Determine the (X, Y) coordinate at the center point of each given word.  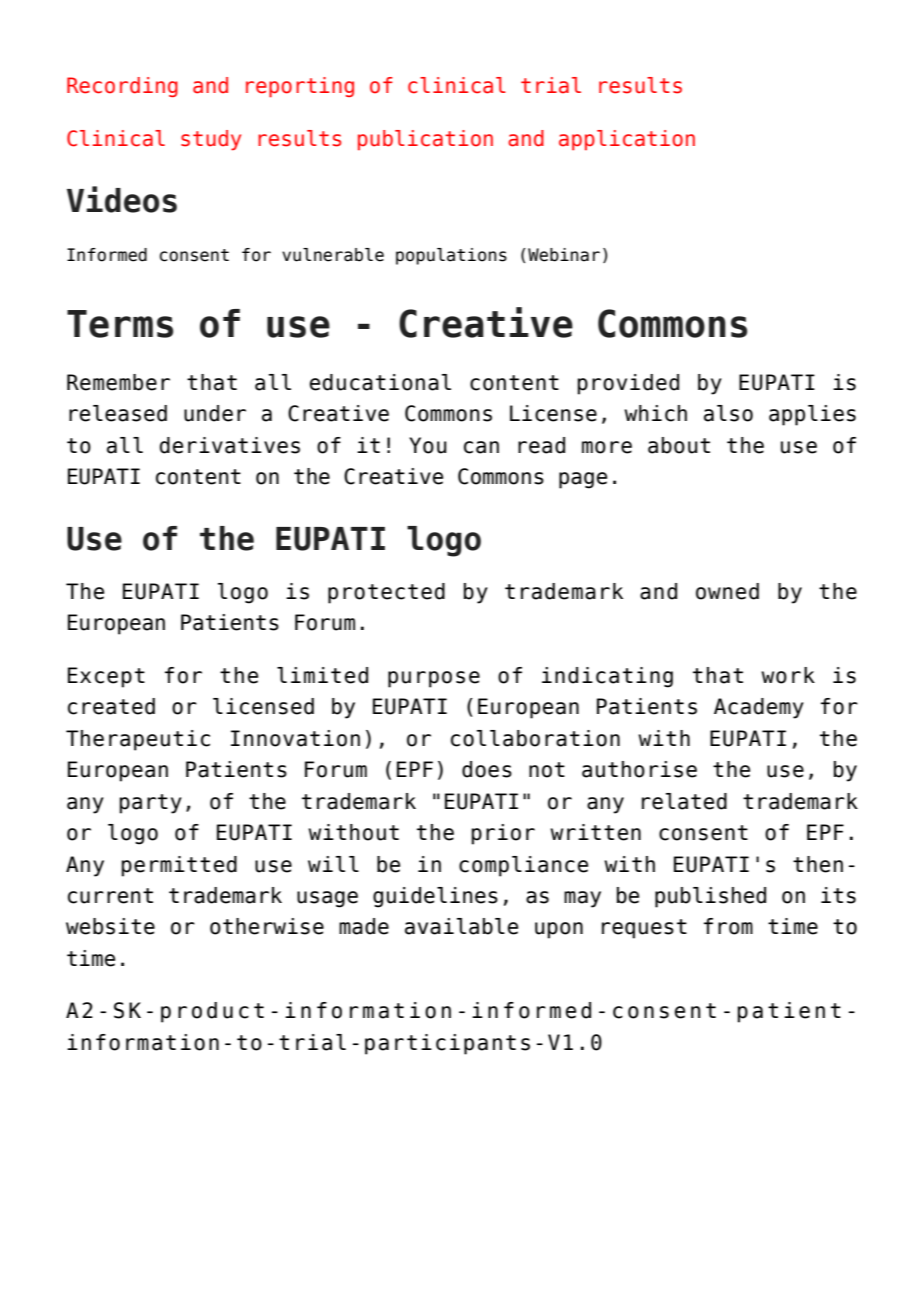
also (728, 413)
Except (106, 677)
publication (425, 140)
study (211, 140)
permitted (179, 866)
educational (380, 382)
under (215, 413)
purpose (434, 679)
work (788, 675)
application (627, 140)
